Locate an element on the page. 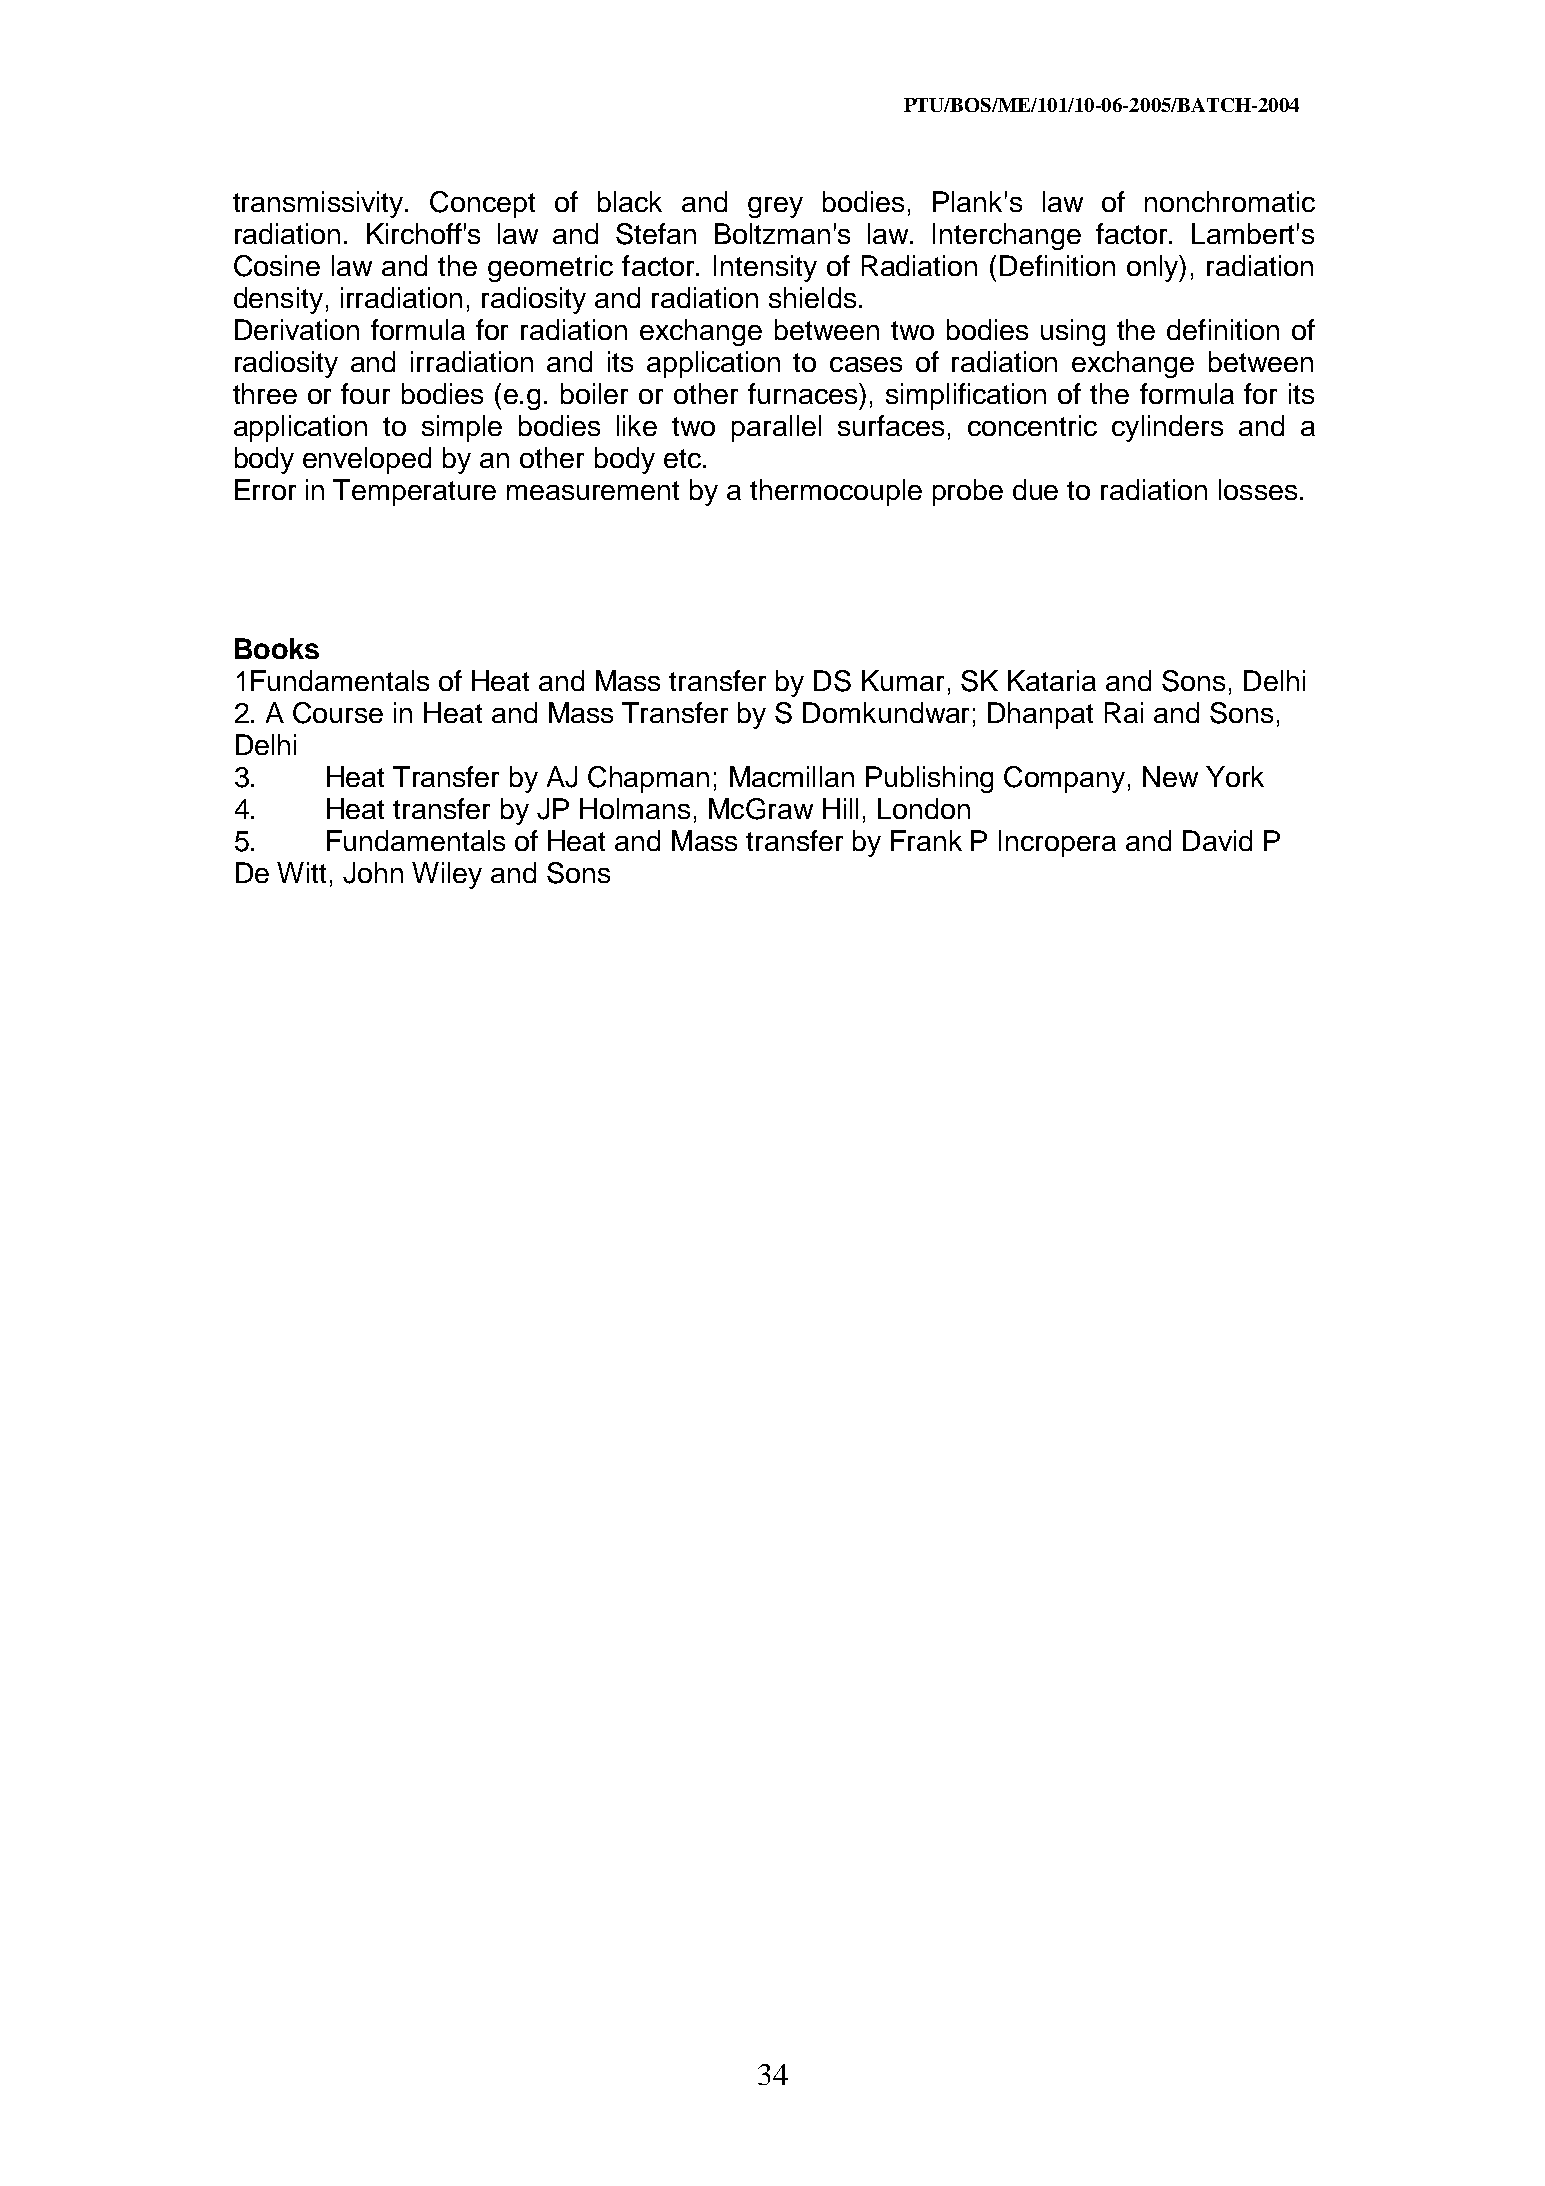  Interchange is located at coordinates (1007, 236).
